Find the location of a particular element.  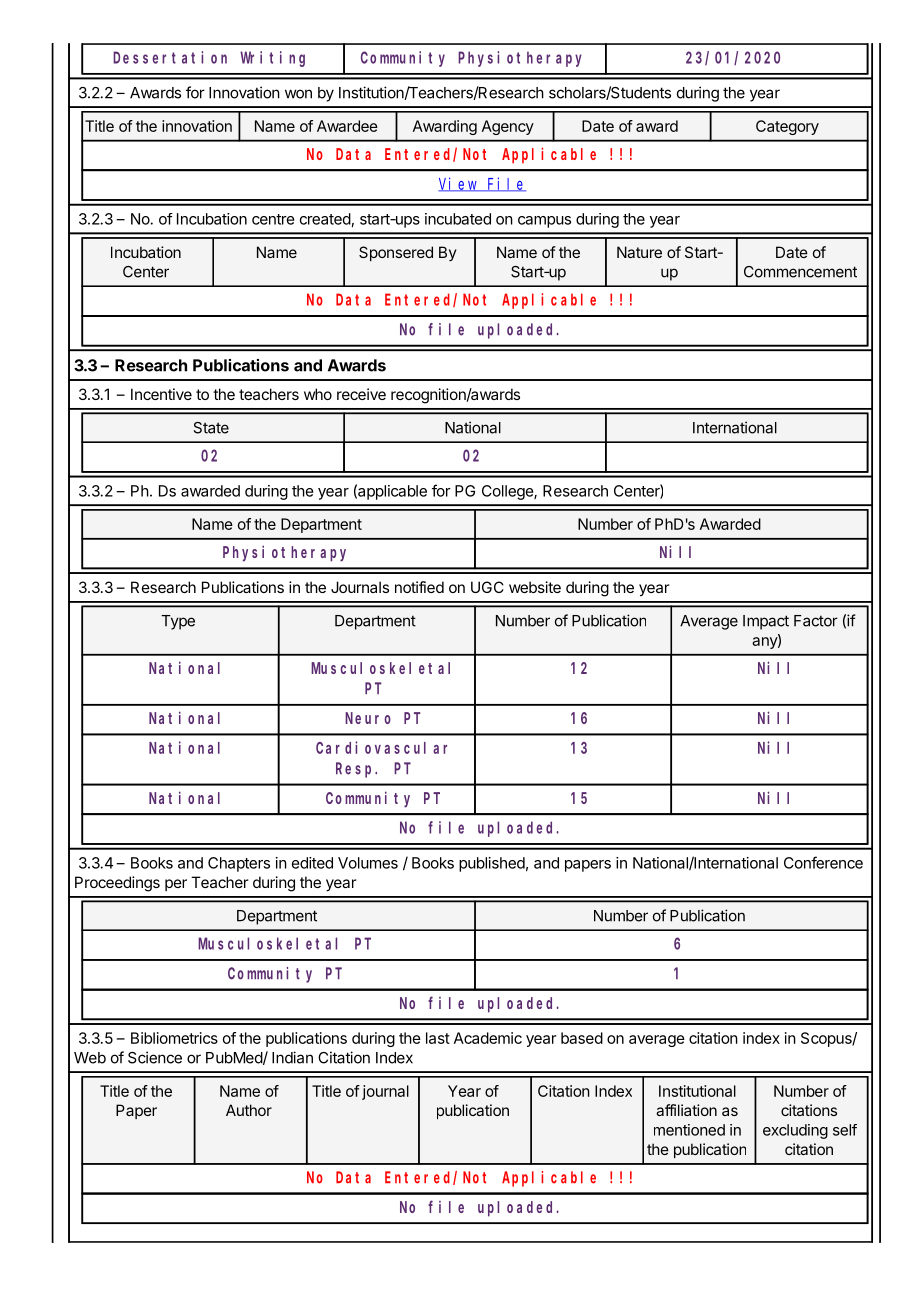

excluding is located at coordinates (795, 1131).
